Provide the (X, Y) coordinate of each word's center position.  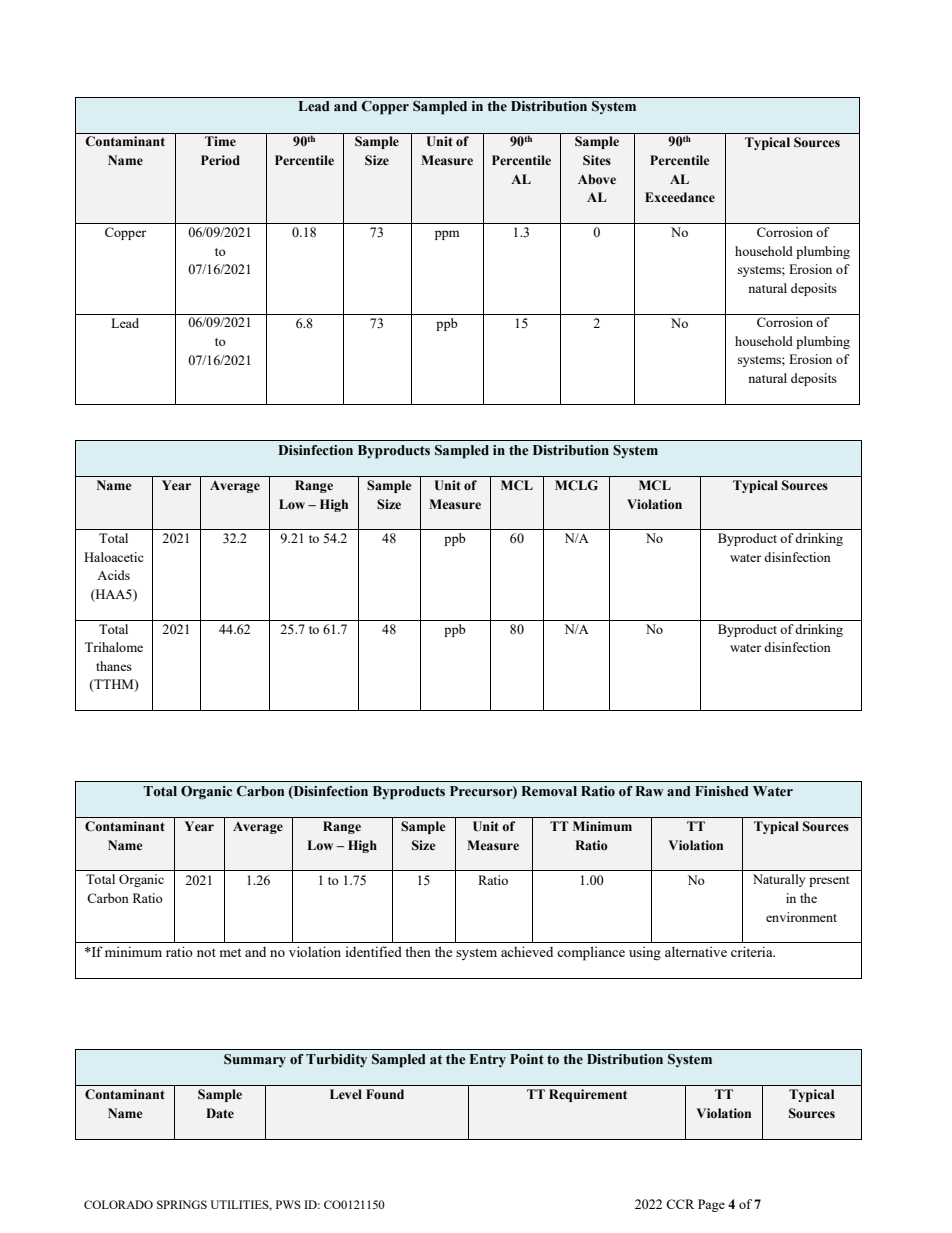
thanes (114, 666)
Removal (549, 791)
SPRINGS (182, 1204)
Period (220, 160)
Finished (722, 791)
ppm (447, 235)
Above (597, 179)
